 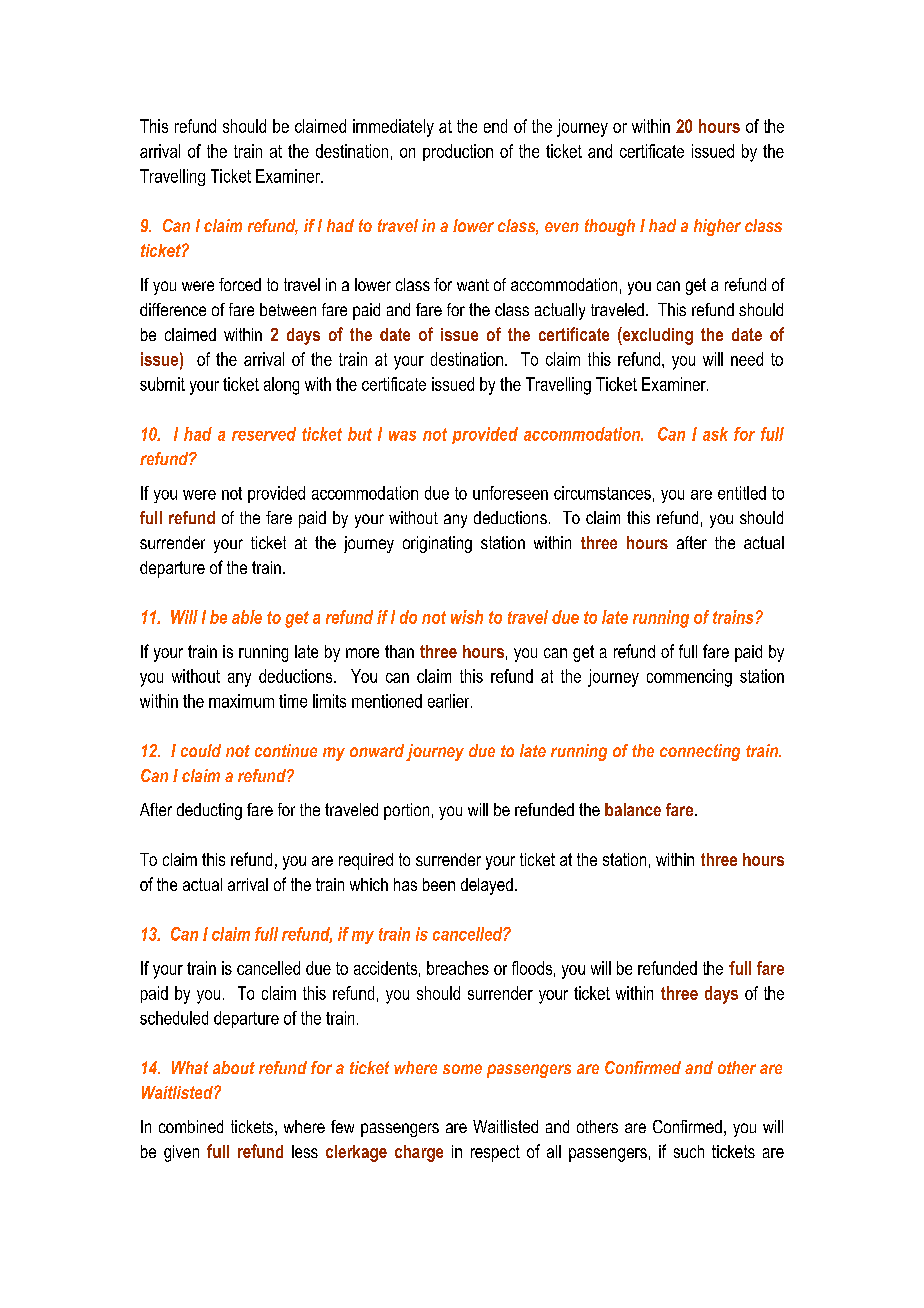 I want to click on able, so click(x=247, y=617).
